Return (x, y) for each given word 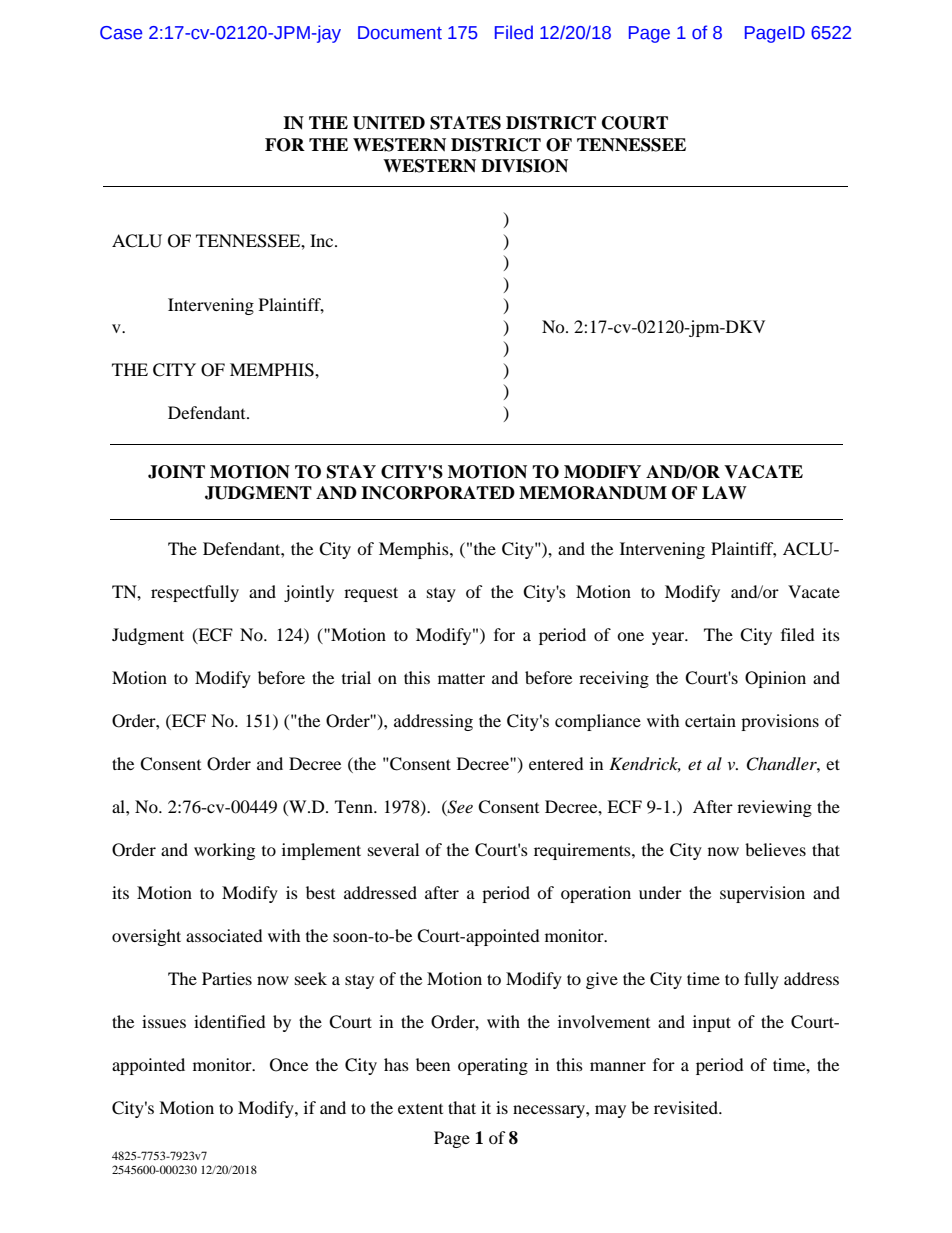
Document (400, 33)
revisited (687, 1107)
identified (230, 1021)
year (669, 638)
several (393, 849)
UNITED (389, 123)
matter (461, 678)
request (371, 594)
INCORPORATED (438, 493)
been (433, 1064)
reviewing (774, 808)
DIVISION (524, 166)
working (224, 851)
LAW (724, 492)
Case (121, 33)
